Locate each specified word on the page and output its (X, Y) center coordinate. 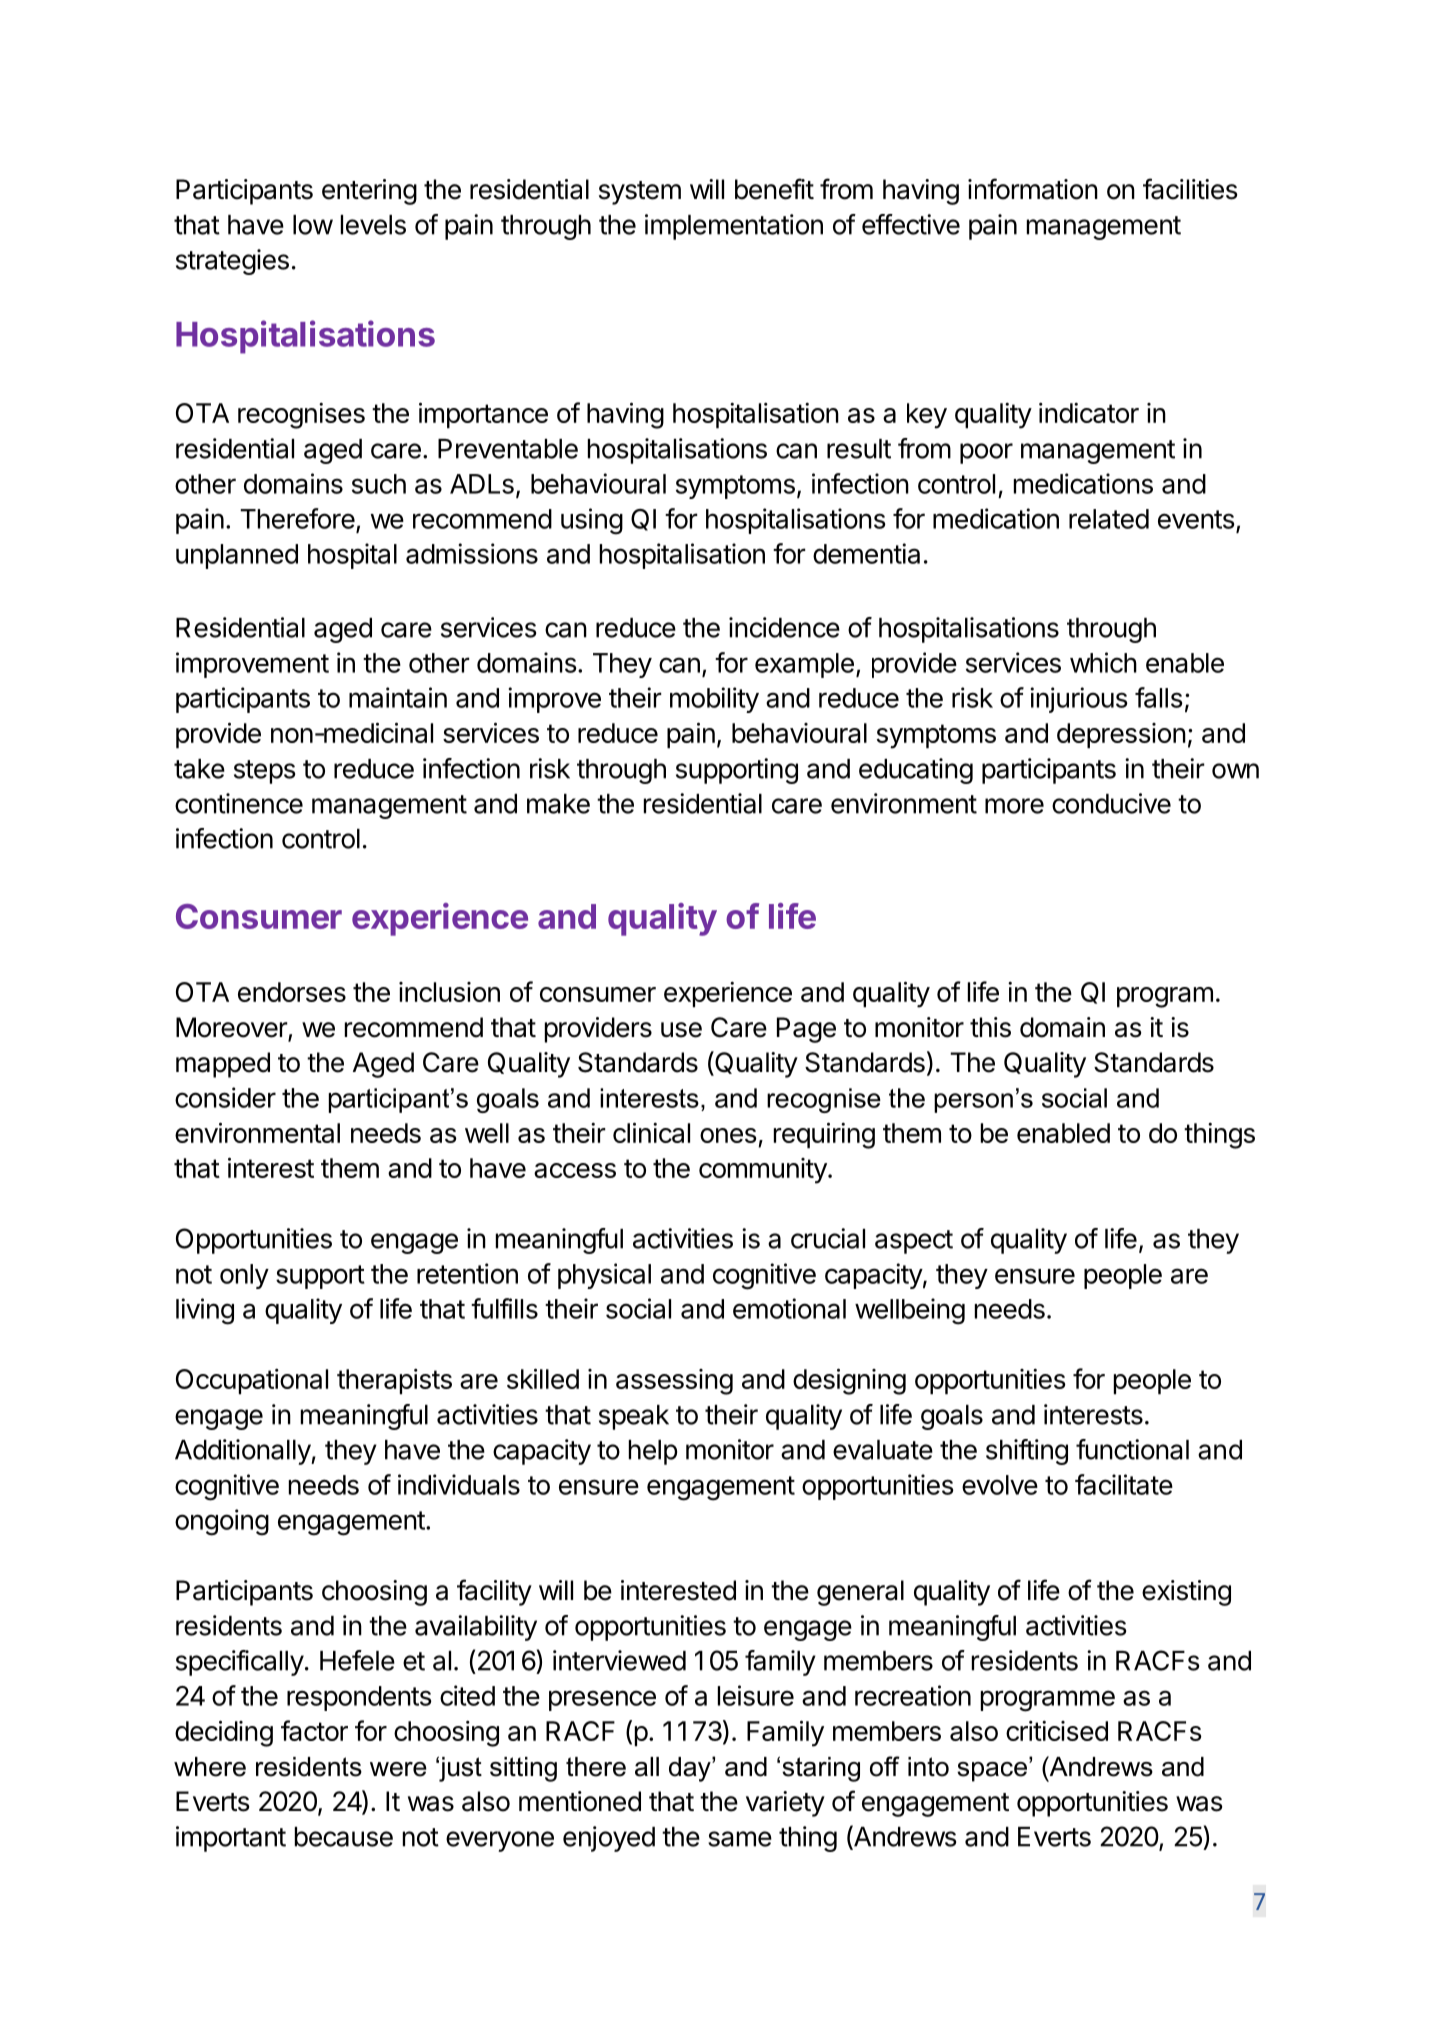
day (691, 1769)
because (344, 1837)
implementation (734, 227)
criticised (1057, 1731)
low (313, 225)
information (1033, 189)
